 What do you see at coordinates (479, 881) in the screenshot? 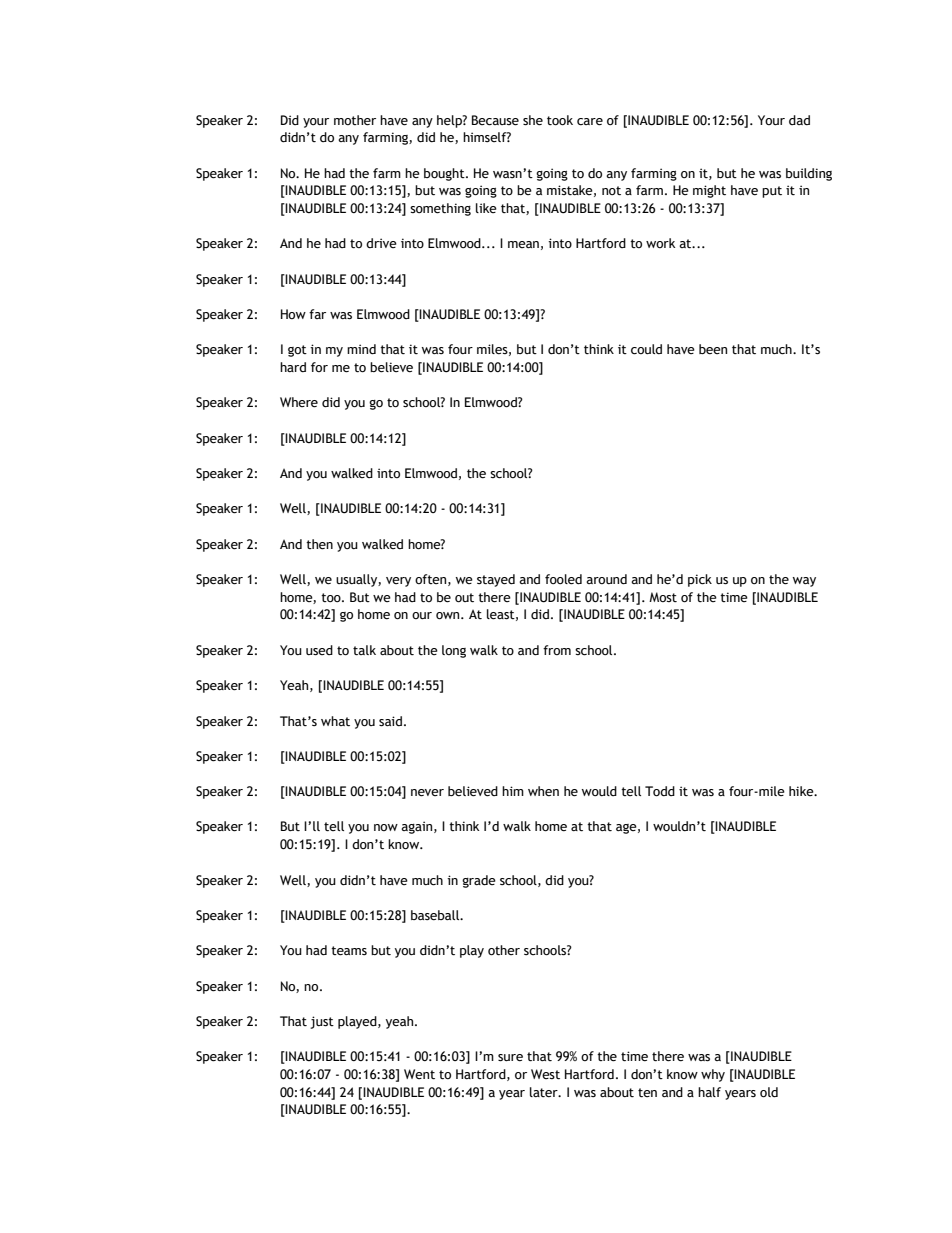
I see `grade` at bounding box center [479, 881].
